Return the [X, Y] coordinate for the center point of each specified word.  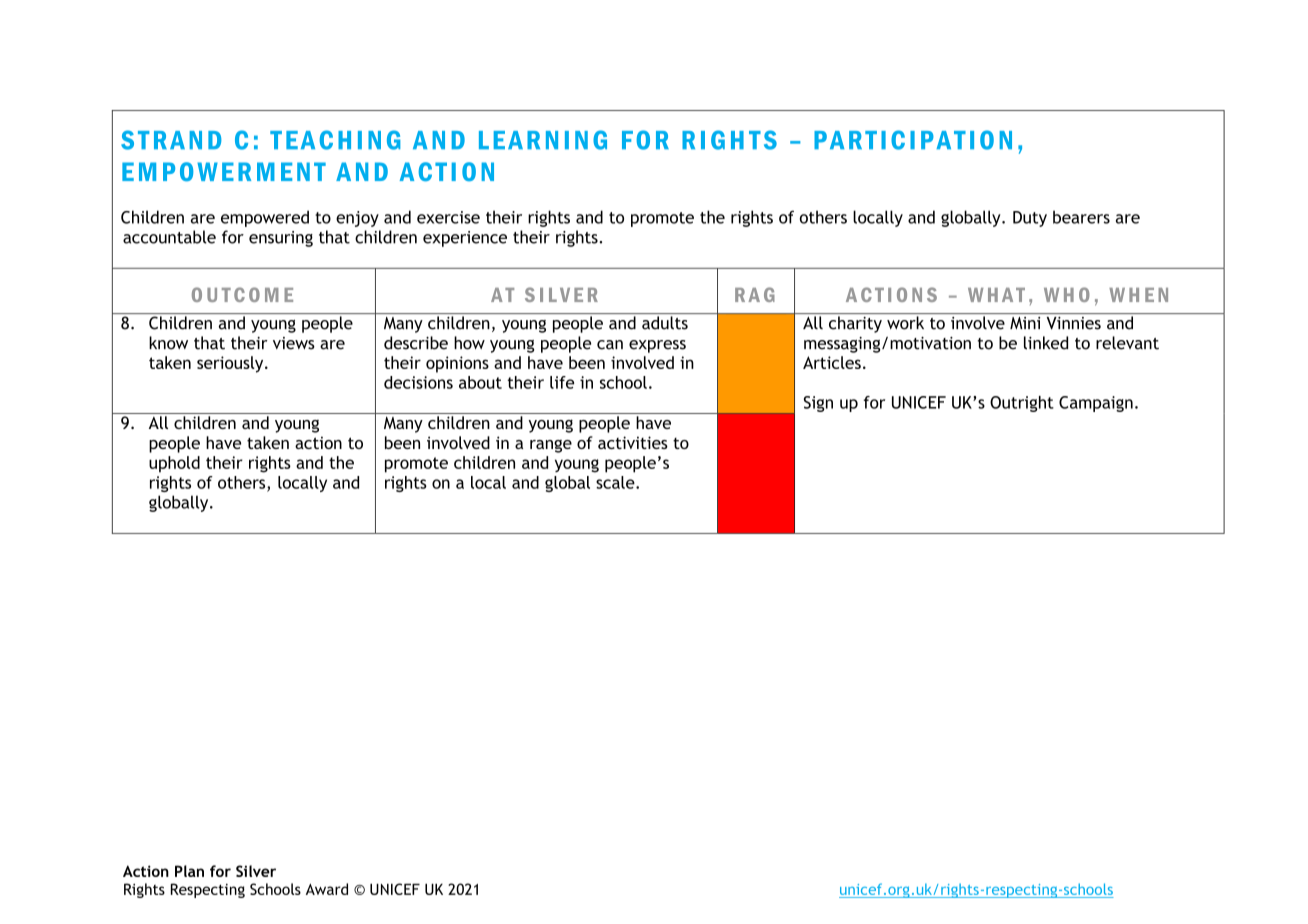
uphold [174, 464]
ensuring [281, 239]
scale [616, 482]
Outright [1022, 404]
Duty [1030, 219]
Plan [189, 871]
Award [327, 889]
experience [465, 239]
